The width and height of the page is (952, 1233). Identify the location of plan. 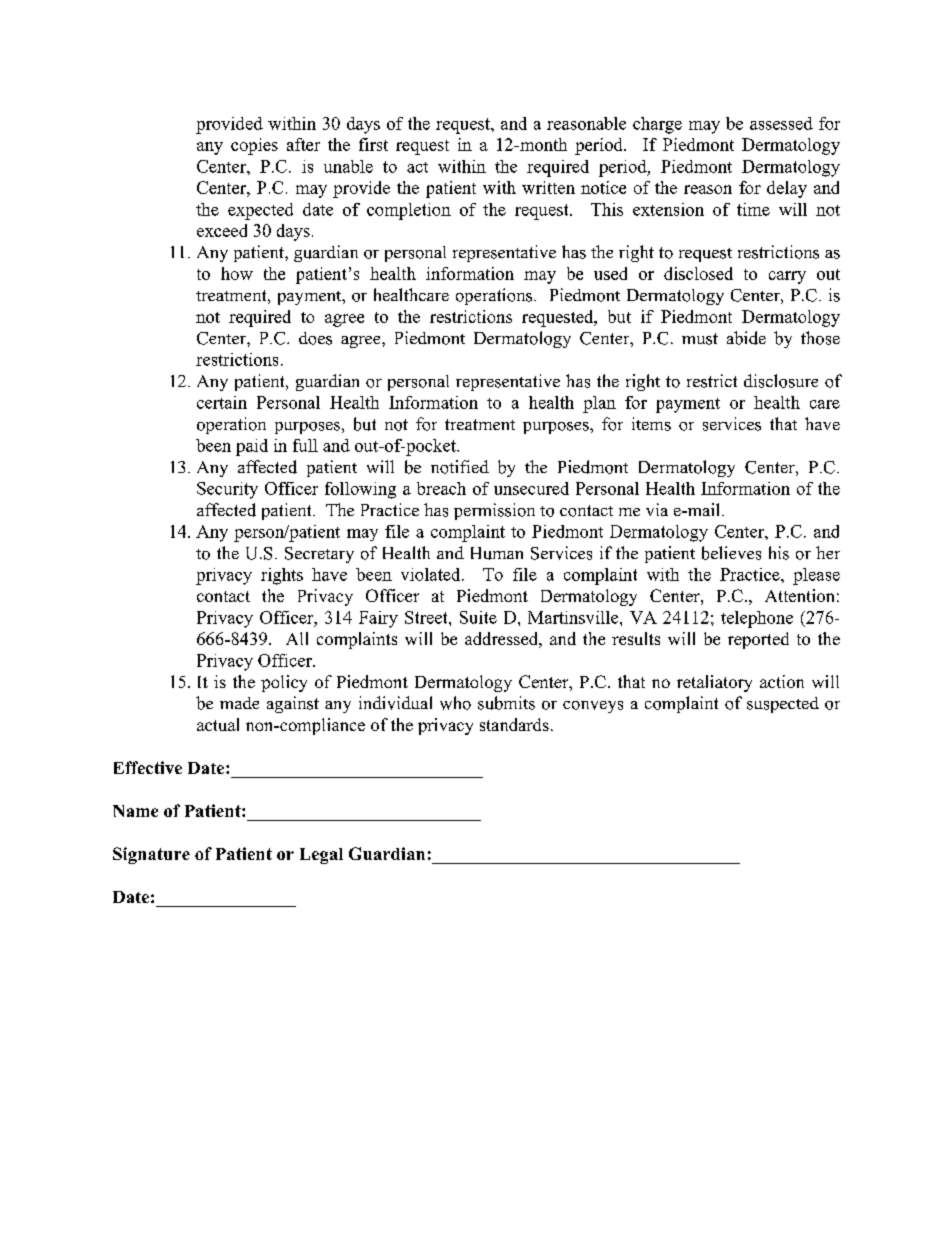
(599, 404).
